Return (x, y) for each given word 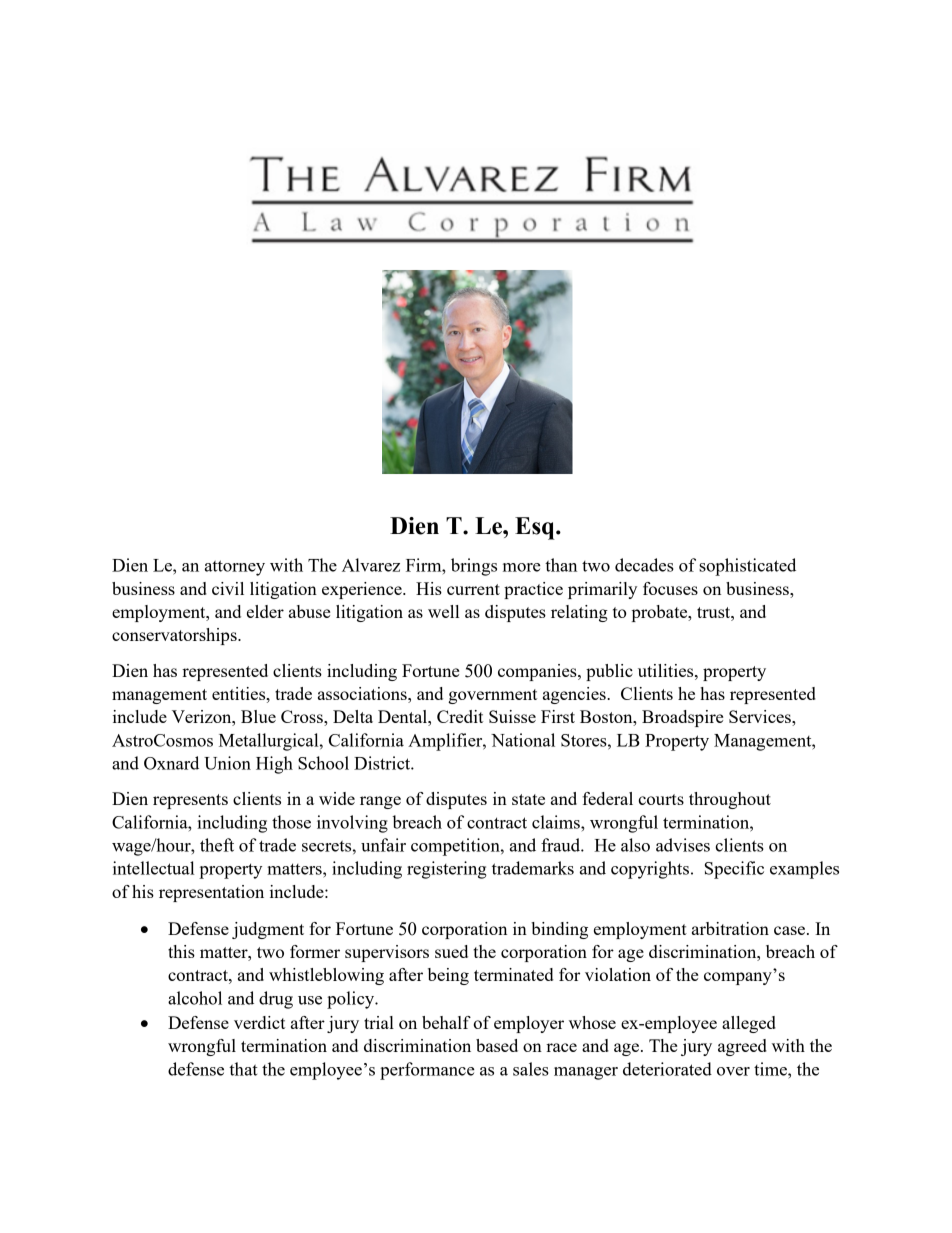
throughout (730, 800)
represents (190, 801)
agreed (742, 1047)
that (243, 1069)
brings (474, 567)
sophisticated (747, 567)
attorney (235, 568)
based (497, 1045)
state (528, 799)
